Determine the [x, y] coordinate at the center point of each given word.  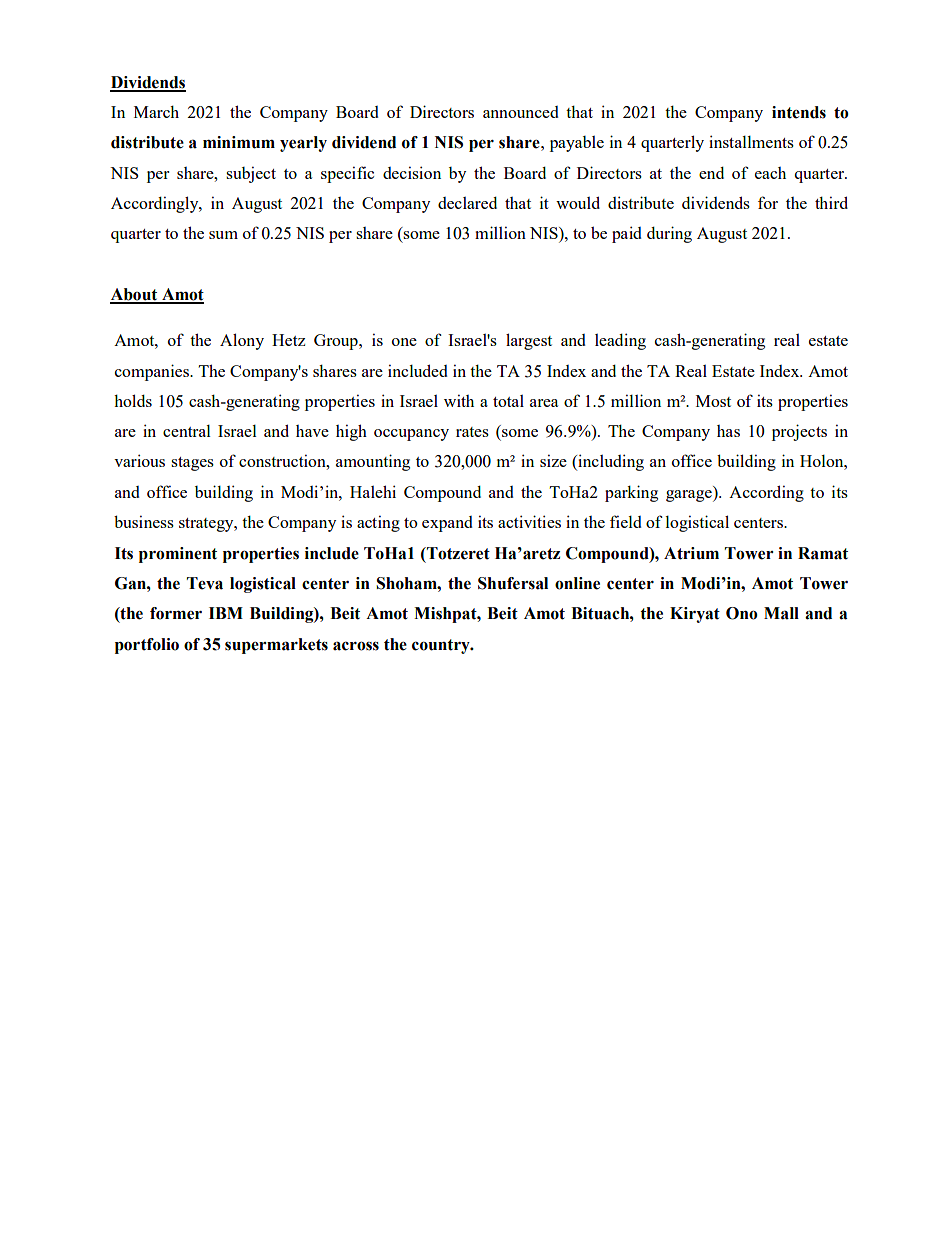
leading [620, 341]
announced [521, 112]
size [553, 460]
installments [751, 141]
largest [529, 341]
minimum [239, 142]
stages [192, 464]
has [728, 431]
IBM [226, 613]
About [135, 295]
